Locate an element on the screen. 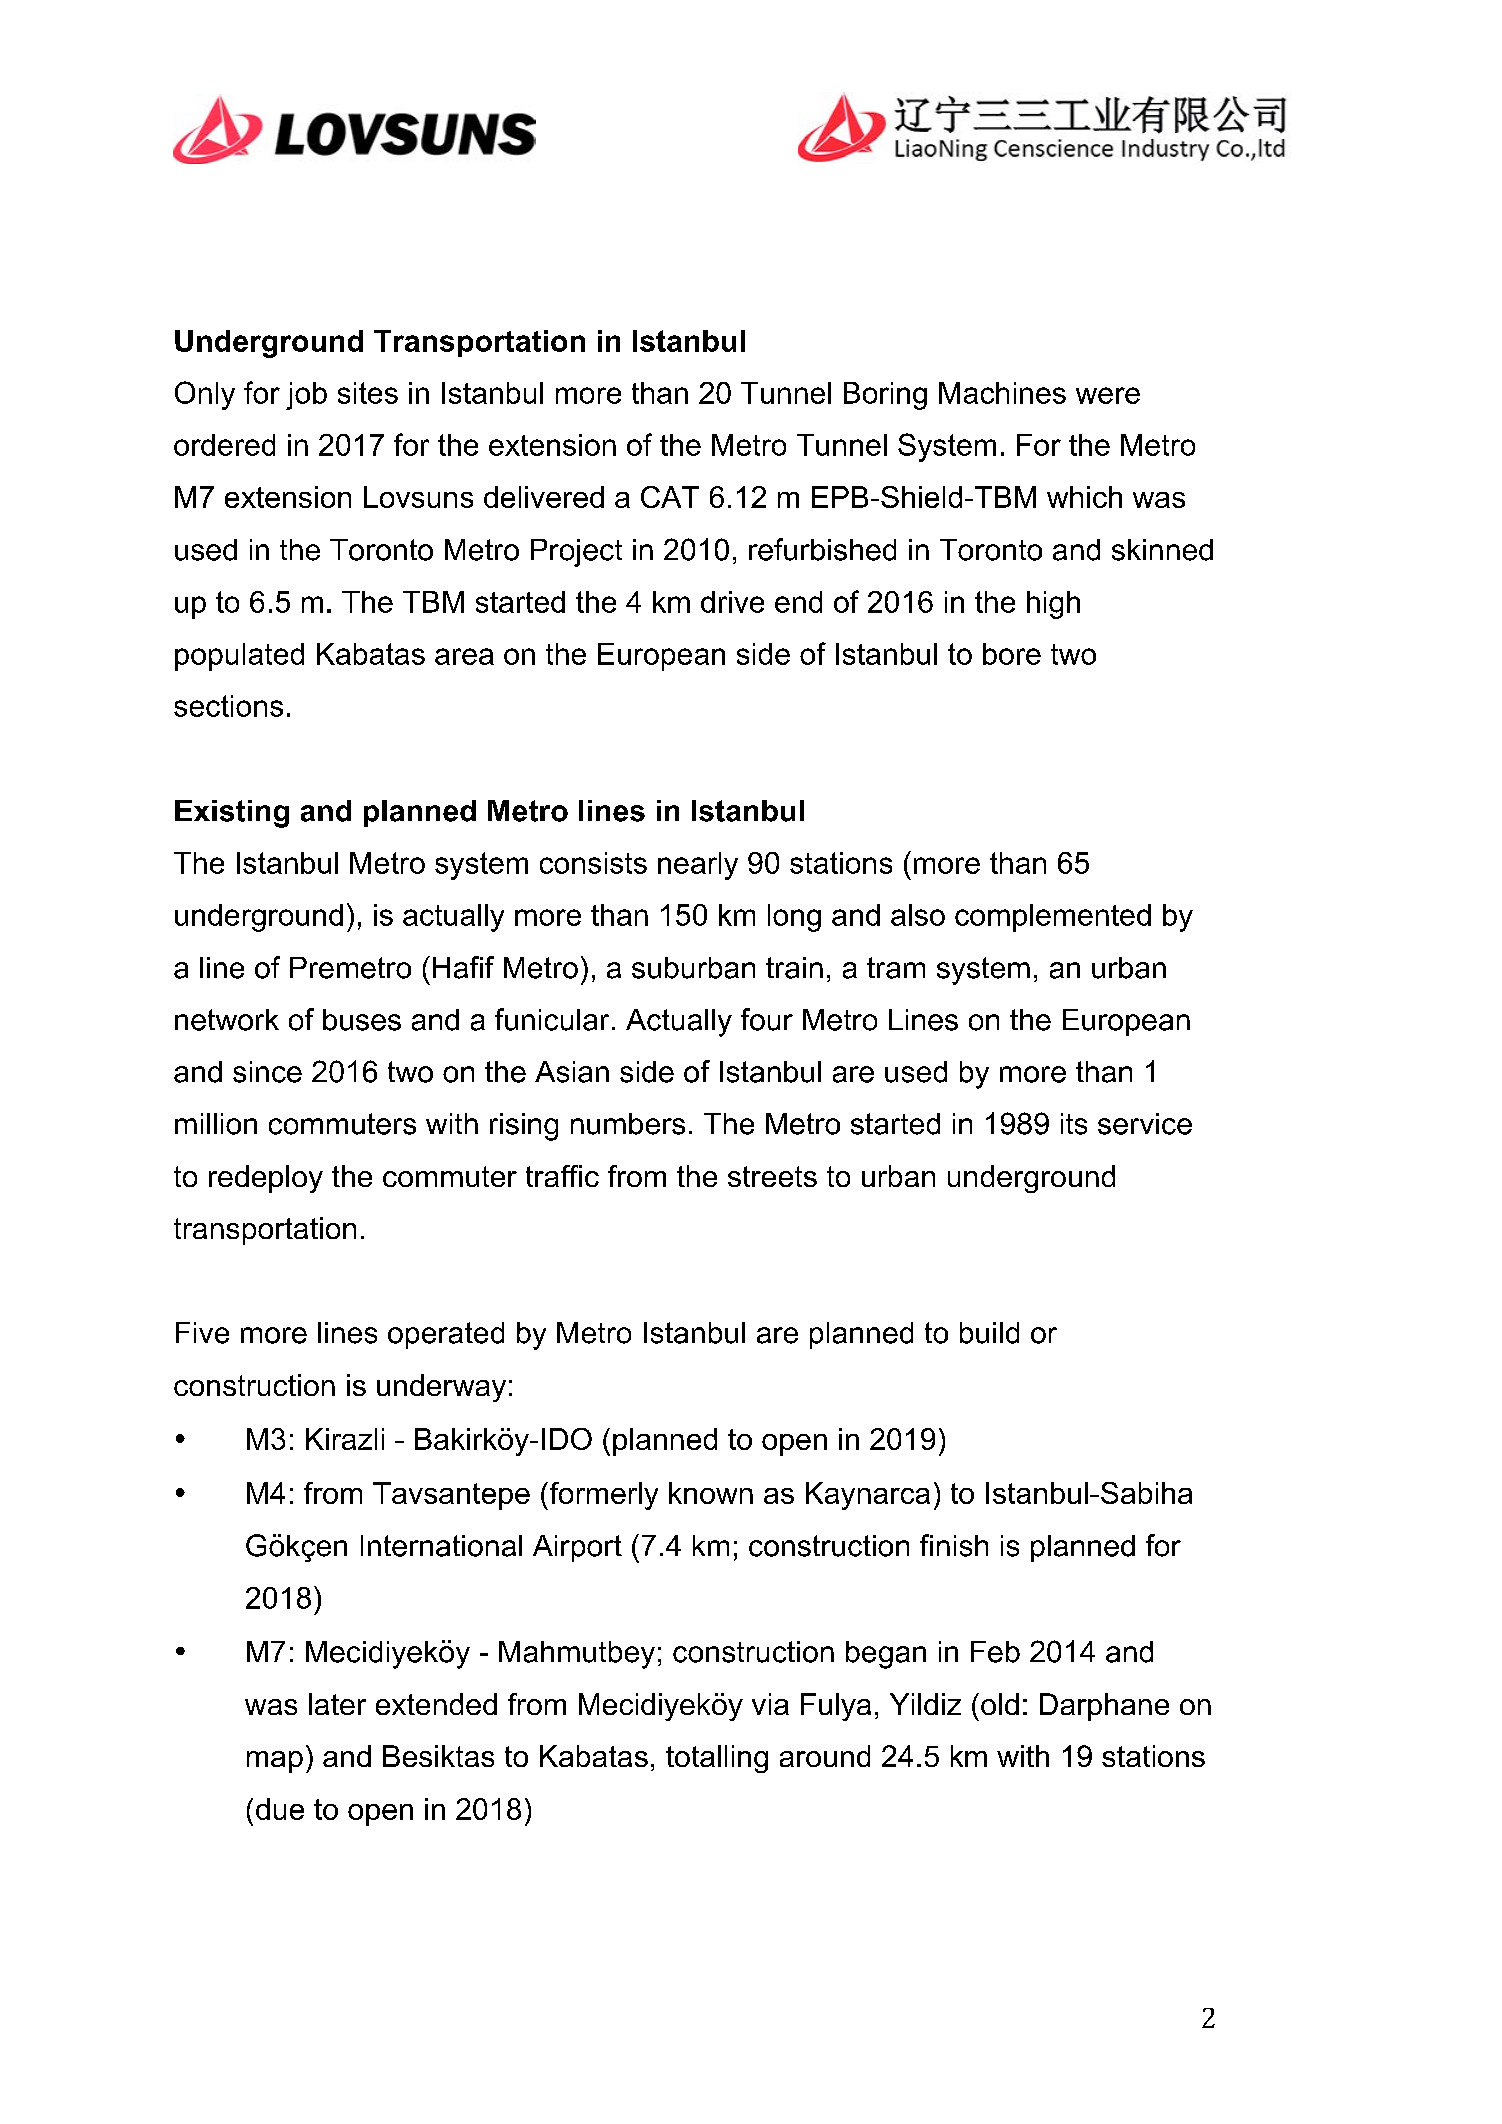 This screenshot has width=1502, height=2124. build is located at coordinates (989, 1333).
